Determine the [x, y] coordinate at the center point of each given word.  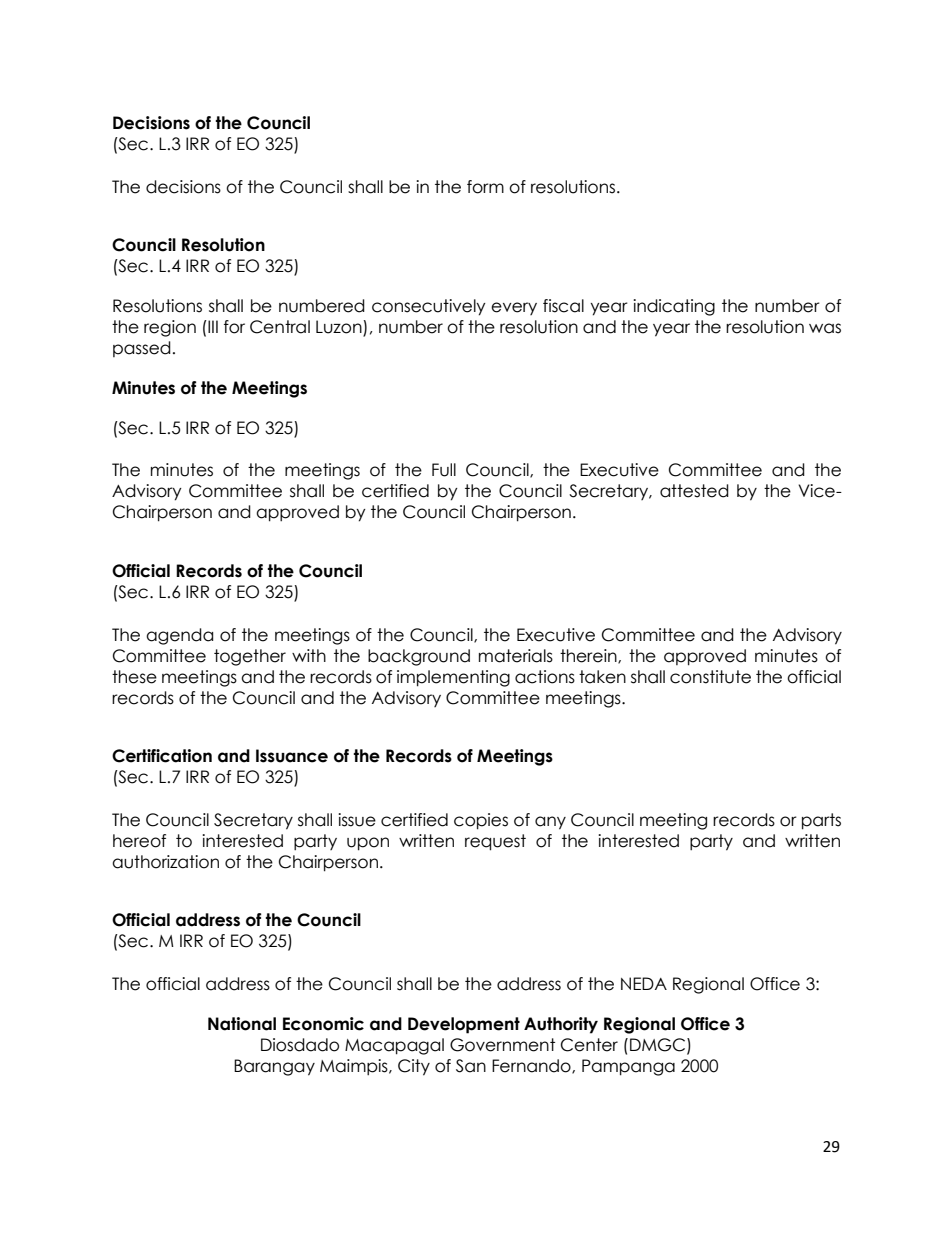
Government [502, 1045]
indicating [674, 307]
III [212, 326]
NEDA [644, 983]
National [242, 1024]
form [485, 187]
